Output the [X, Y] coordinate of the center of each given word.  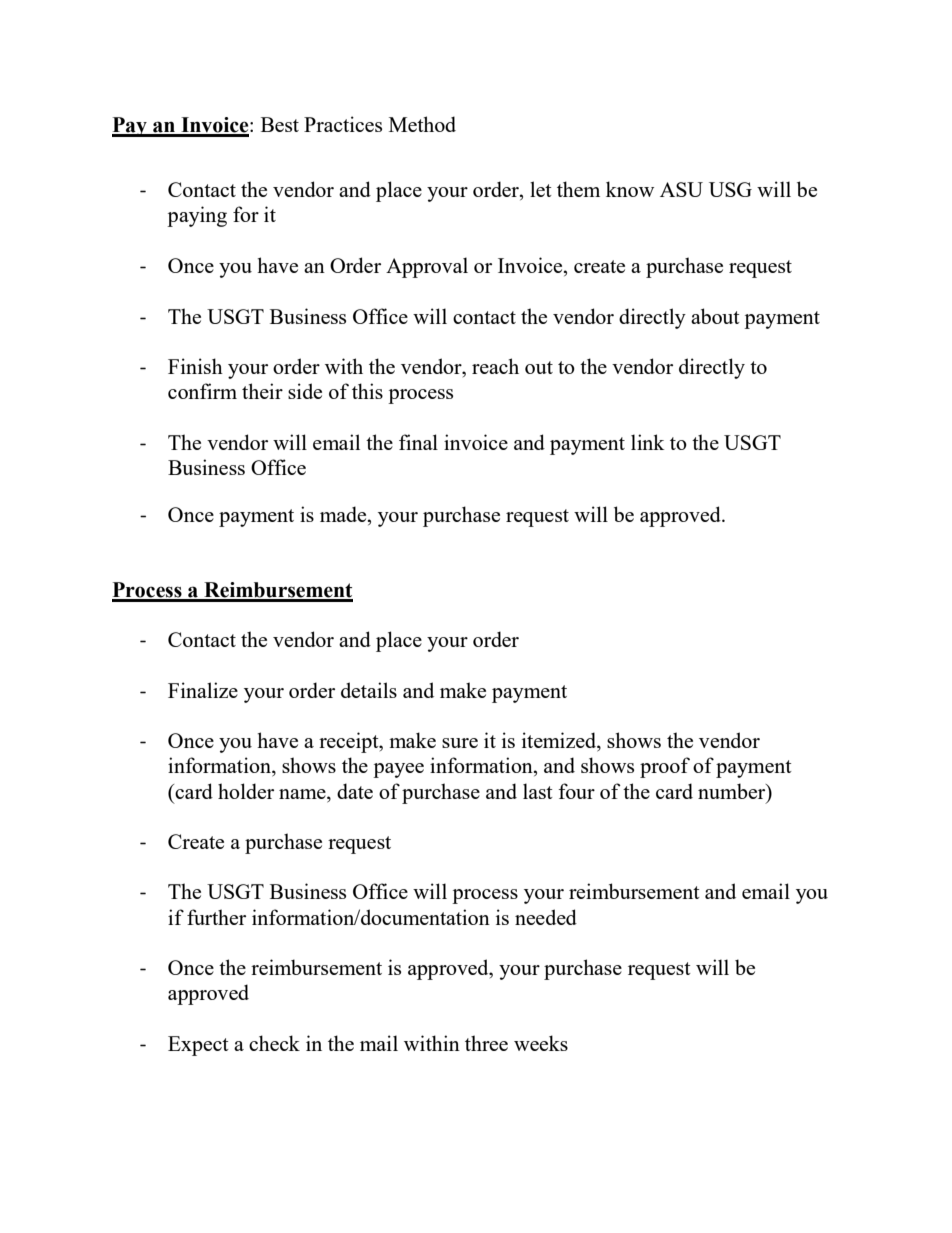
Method [422, 124]
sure [460, 743]
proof [665, 767]
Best [280, 124]
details [369, 690]
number [733, 791]
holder [246, 791]
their [262, 391]
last [538, 791]
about [715, 316]
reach [495, 366]
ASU [681, 189]
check [274, 1043]
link [648, 442]
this [367, 391]
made [344, 514]
